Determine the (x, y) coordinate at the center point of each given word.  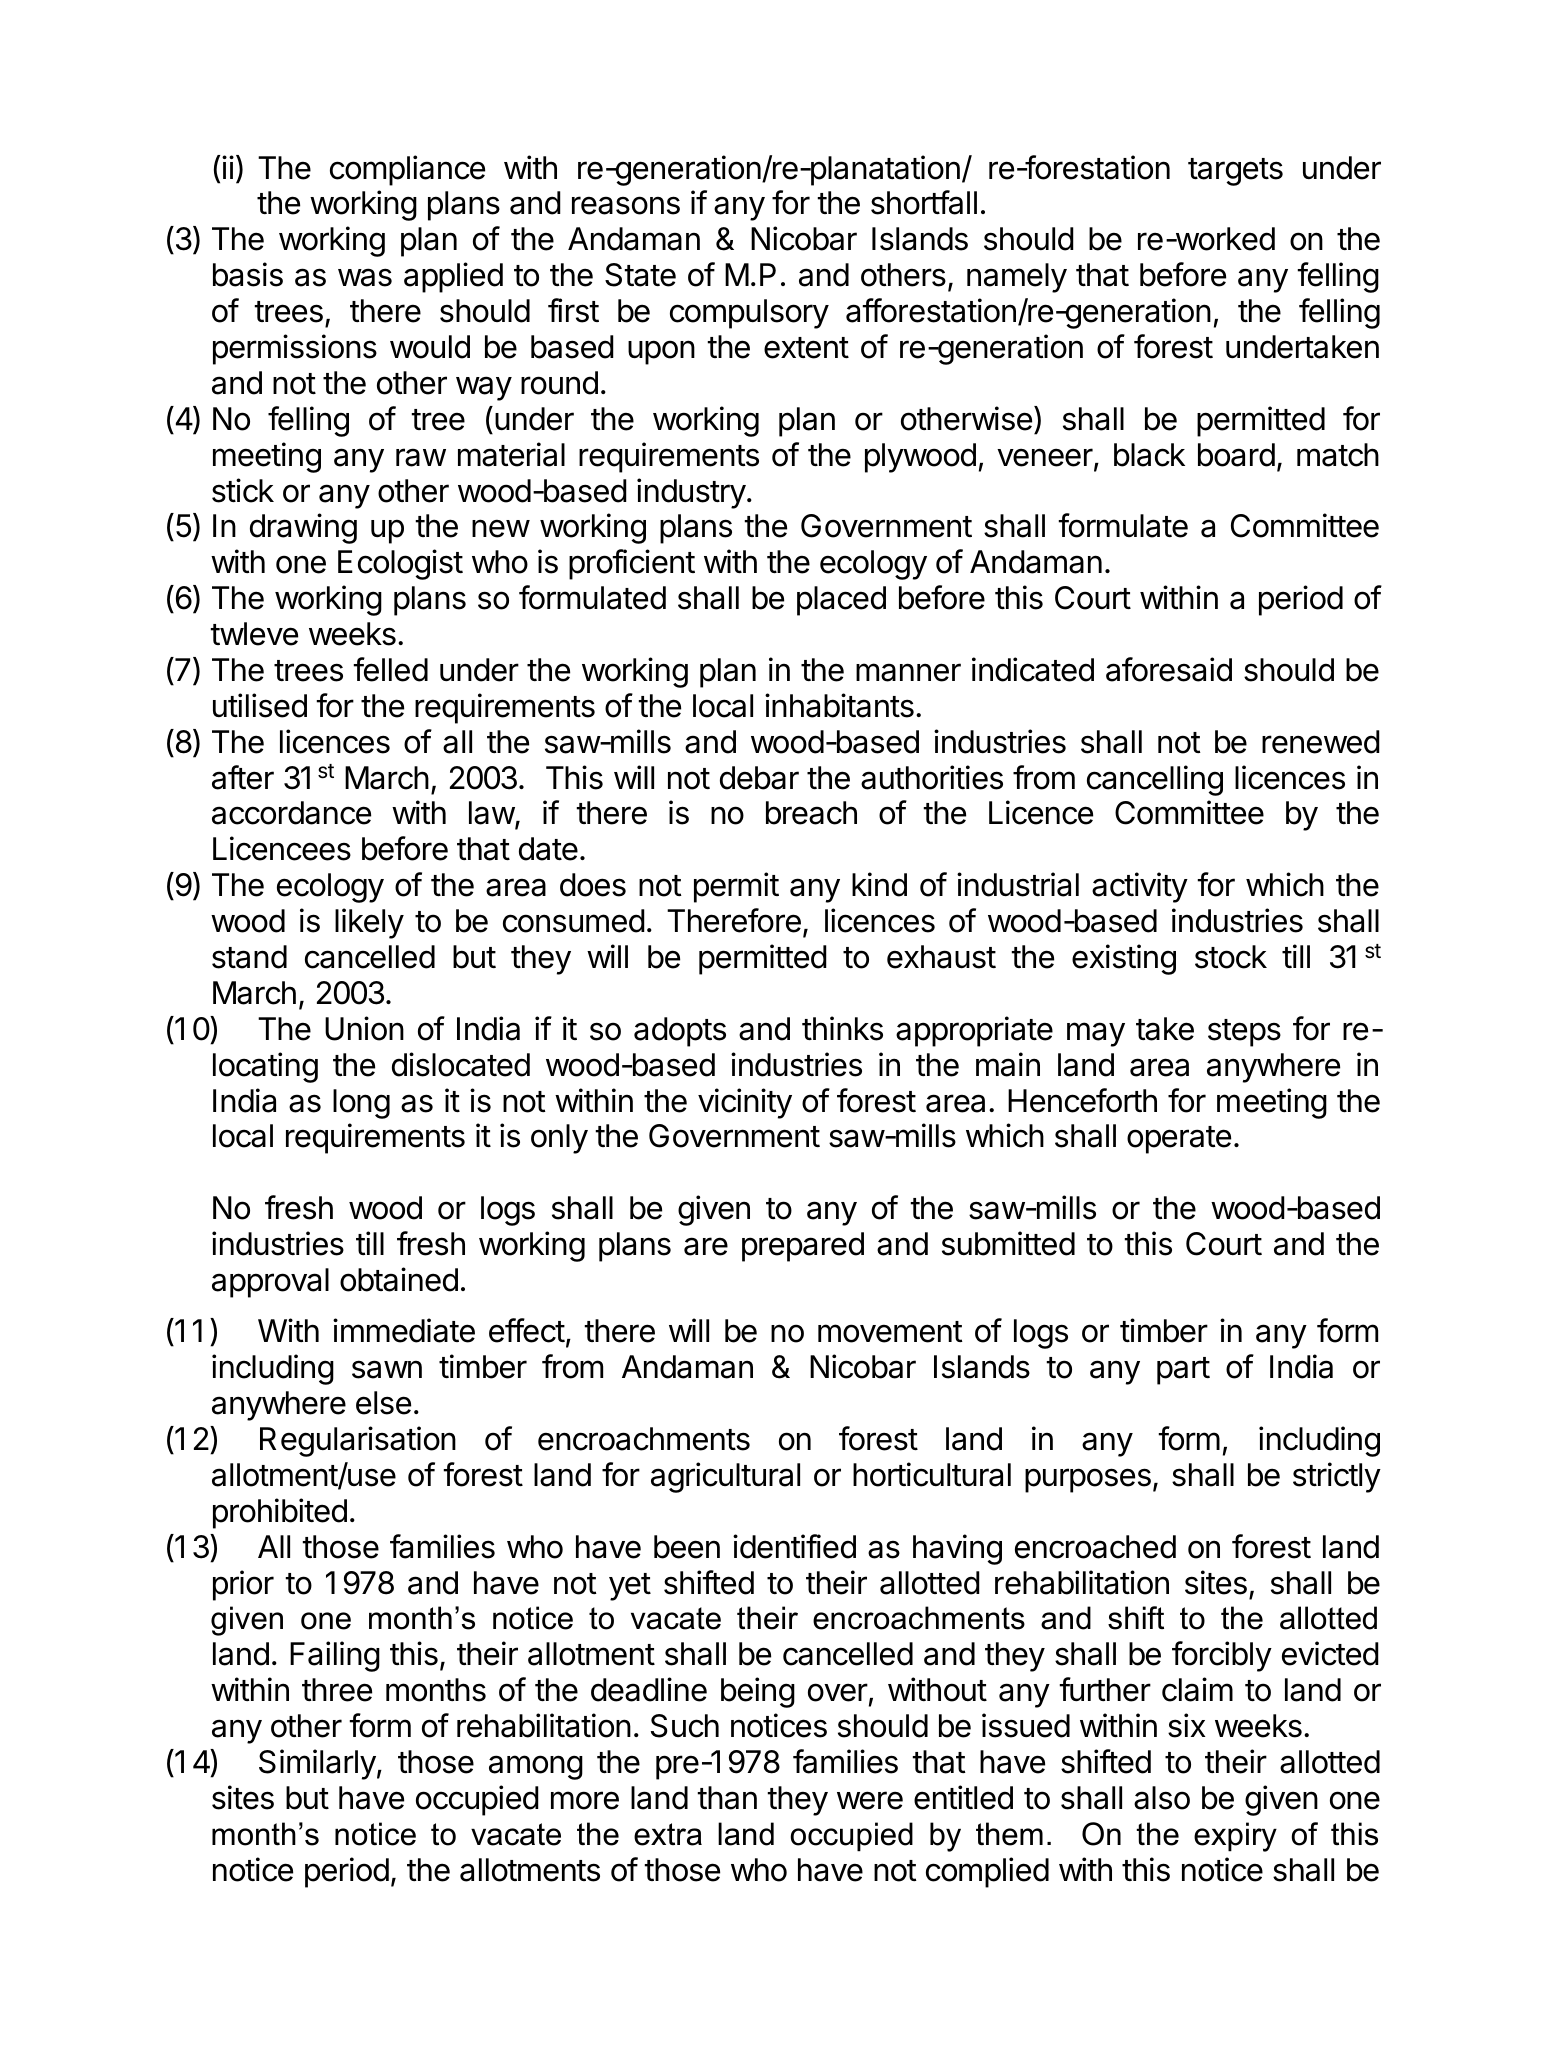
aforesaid (1169, 669)
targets (1235, 172)
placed (841, 601)
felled (390, 669)
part (1183, 1371)
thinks (842, 1028)
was (365, 277)
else (383, 1403)
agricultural (725, 1477)
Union (364, 1028)
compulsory (749, 314)
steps (1244, 1033)
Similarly (317, 1764)
